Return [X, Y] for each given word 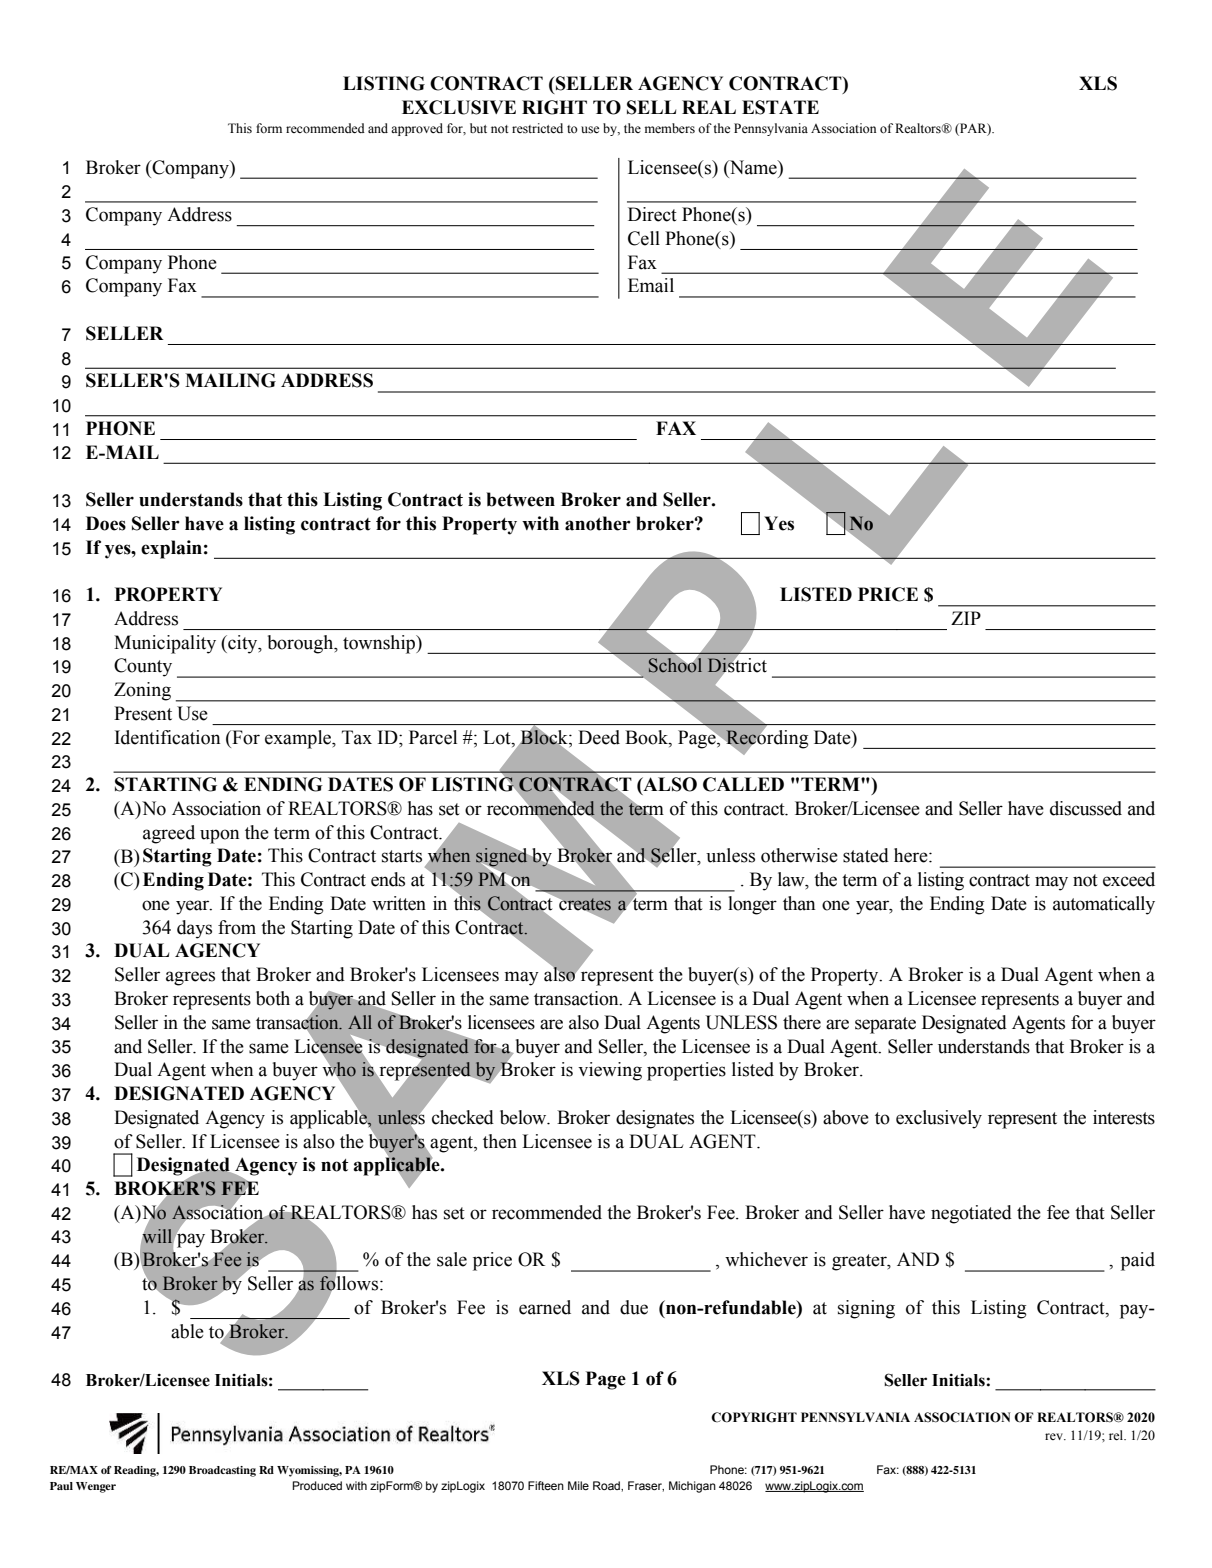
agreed [169, 834]
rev [1055, 1436]
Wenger [96, 1487]
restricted [537, 128]
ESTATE [780, 107]
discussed [1086, 808]
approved [417, 129]
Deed [599, 737]
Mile [578, 1485]
